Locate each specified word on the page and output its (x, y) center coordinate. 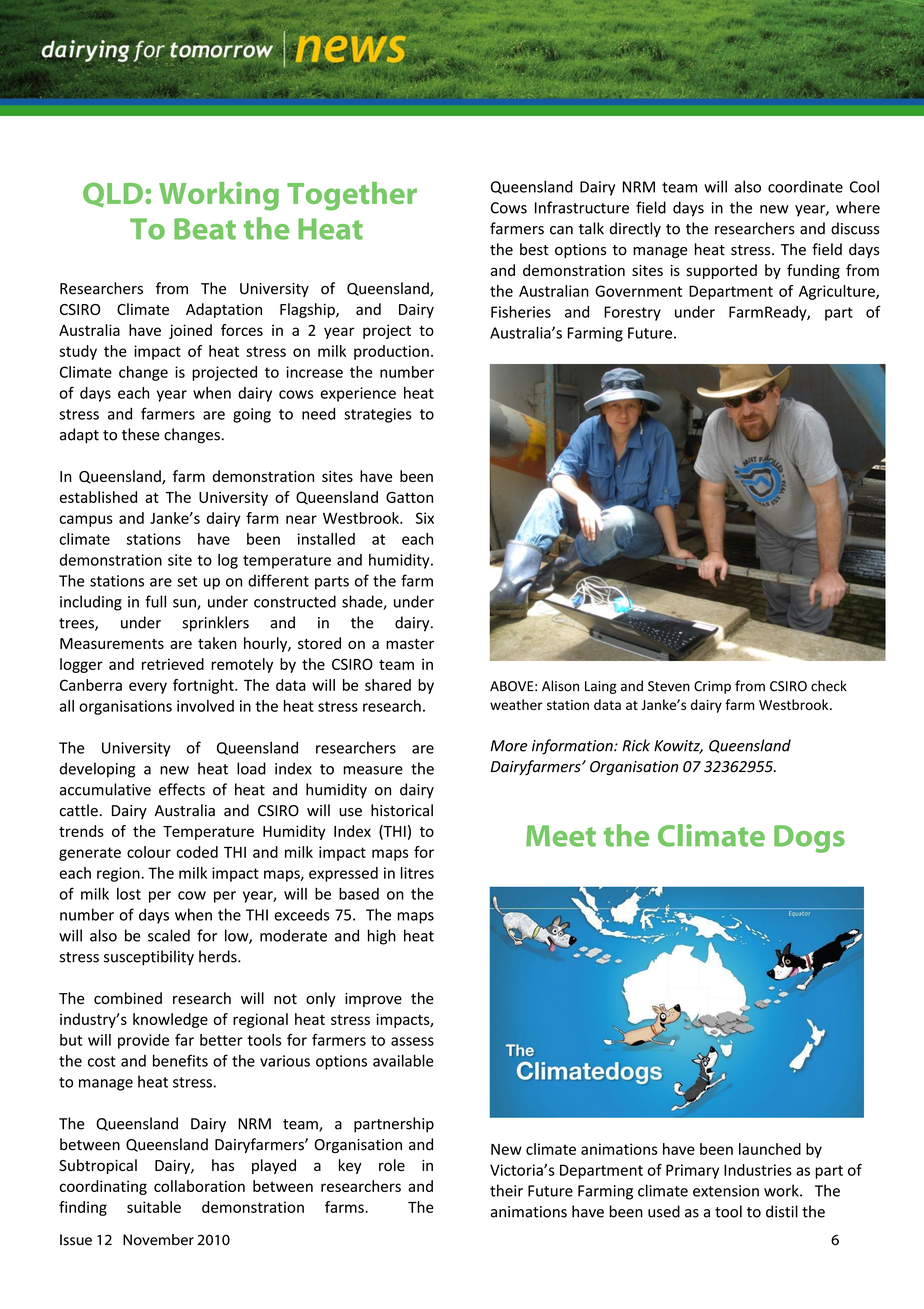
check (829, 686)
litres (417, 873)
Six (425, 518)
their (506, 1190)
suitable (154, 1207)
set (187, 581)
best (534, 249)
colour (149, 852)
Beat (205, 229)
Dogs (809, 839)
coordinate (805, 186)
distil (782, 1211)
